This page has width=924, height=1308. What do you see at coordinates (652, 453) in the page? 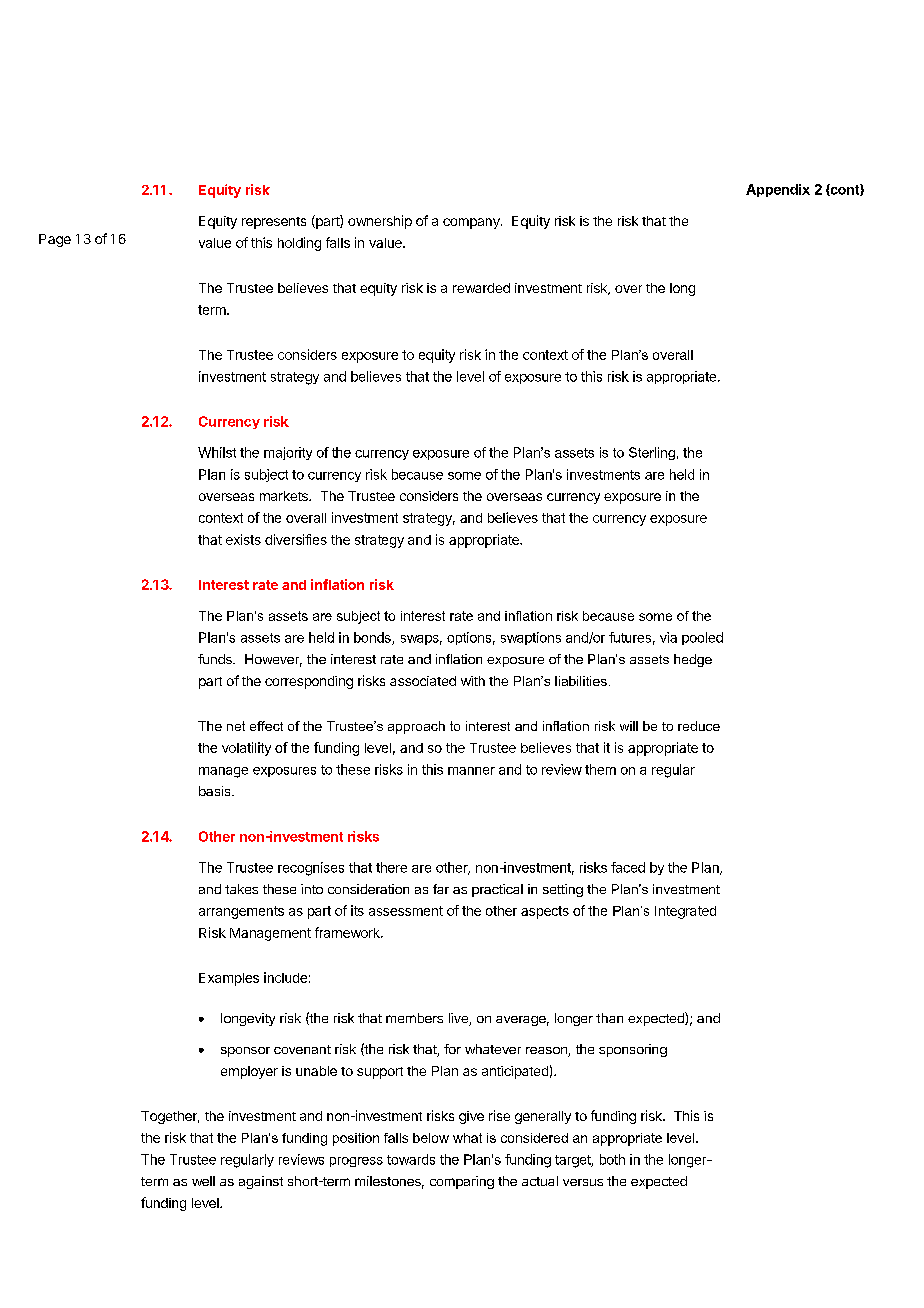
I see `Sterling` at bounding box center [652, 453].
